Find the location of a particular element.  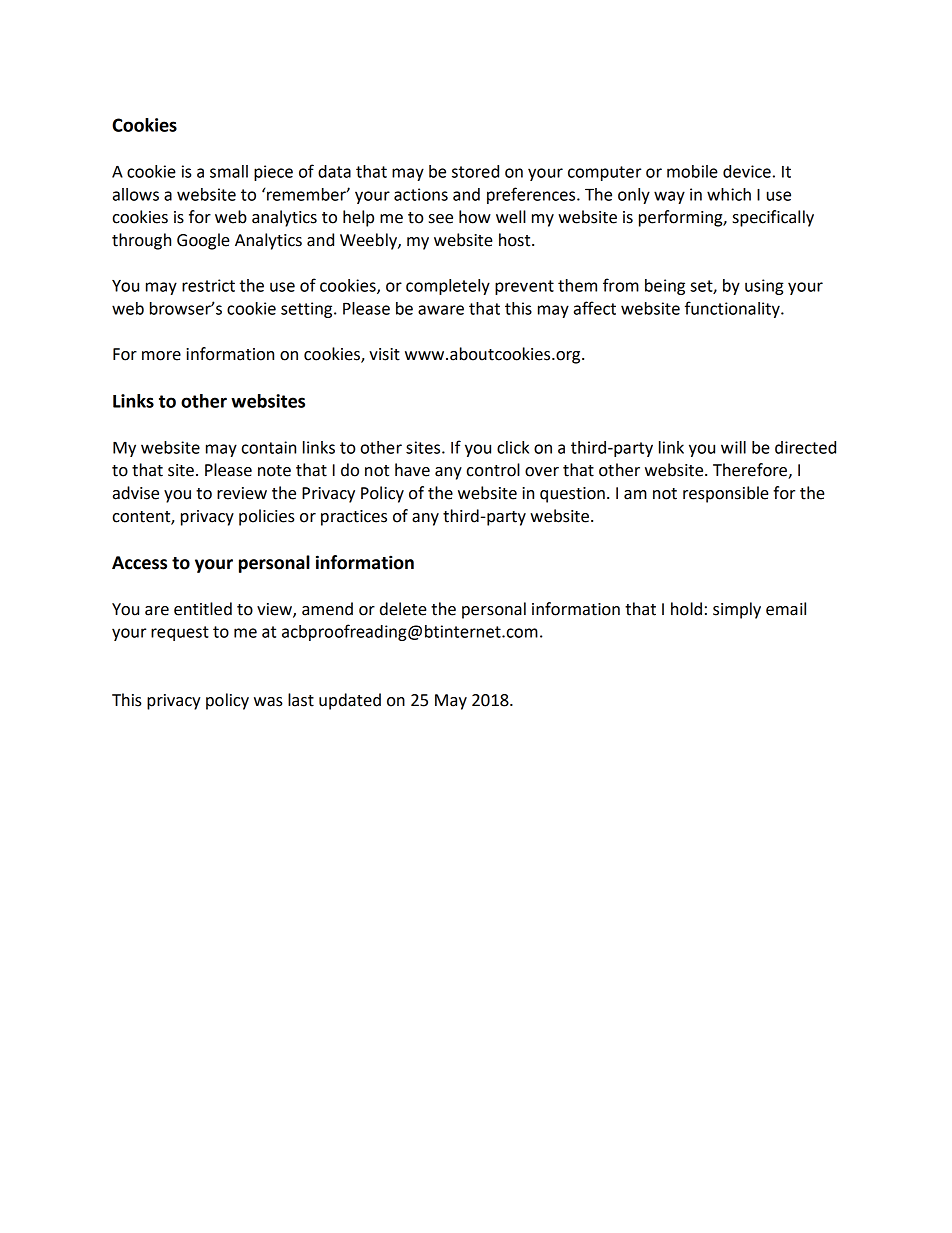

restrict is located at coordinates (208, 285).
